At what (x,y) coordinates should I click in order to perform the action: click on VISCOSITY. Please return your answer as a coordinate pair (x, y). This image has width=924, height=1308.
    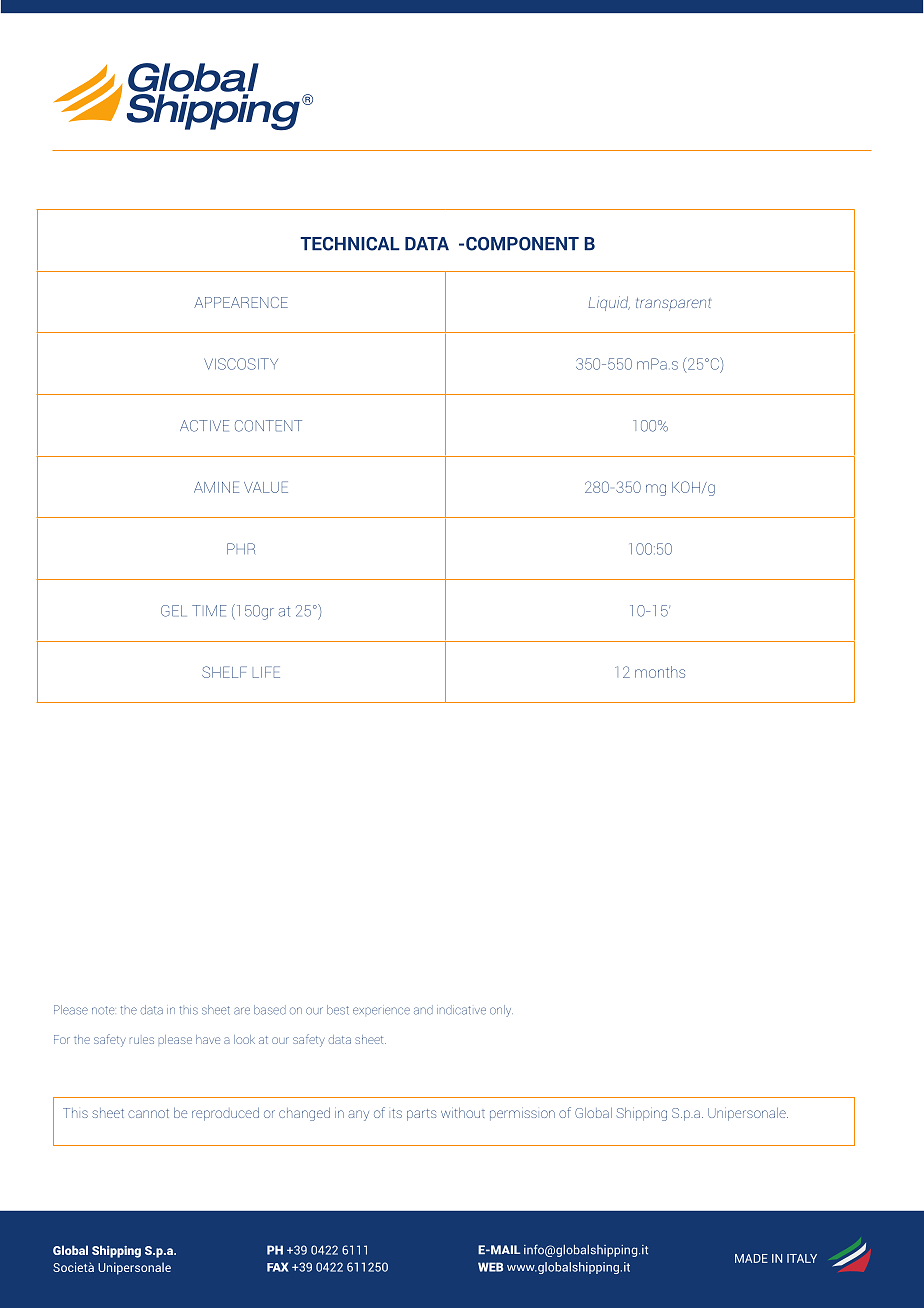
    Looking at the image, I should click on (241, 364).
